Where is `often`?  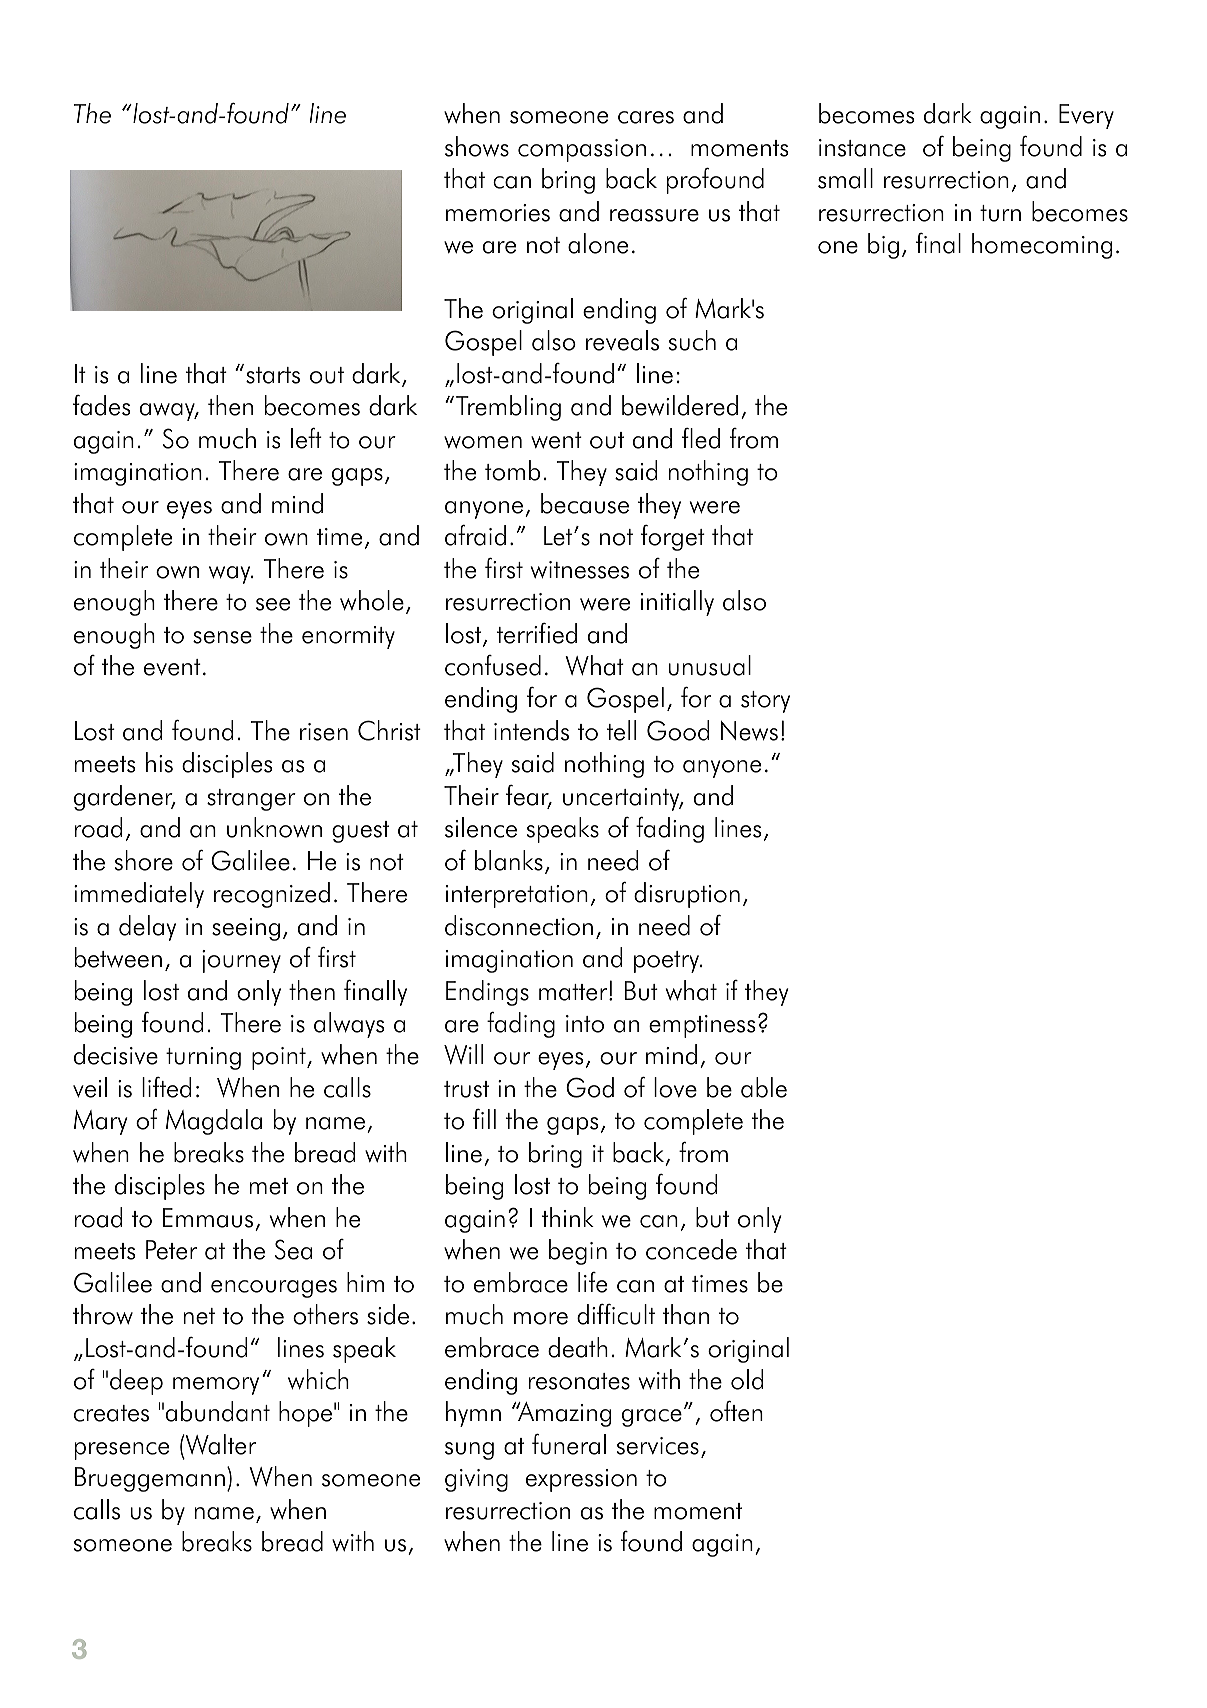 often is located at coordinates (736, 1411).
